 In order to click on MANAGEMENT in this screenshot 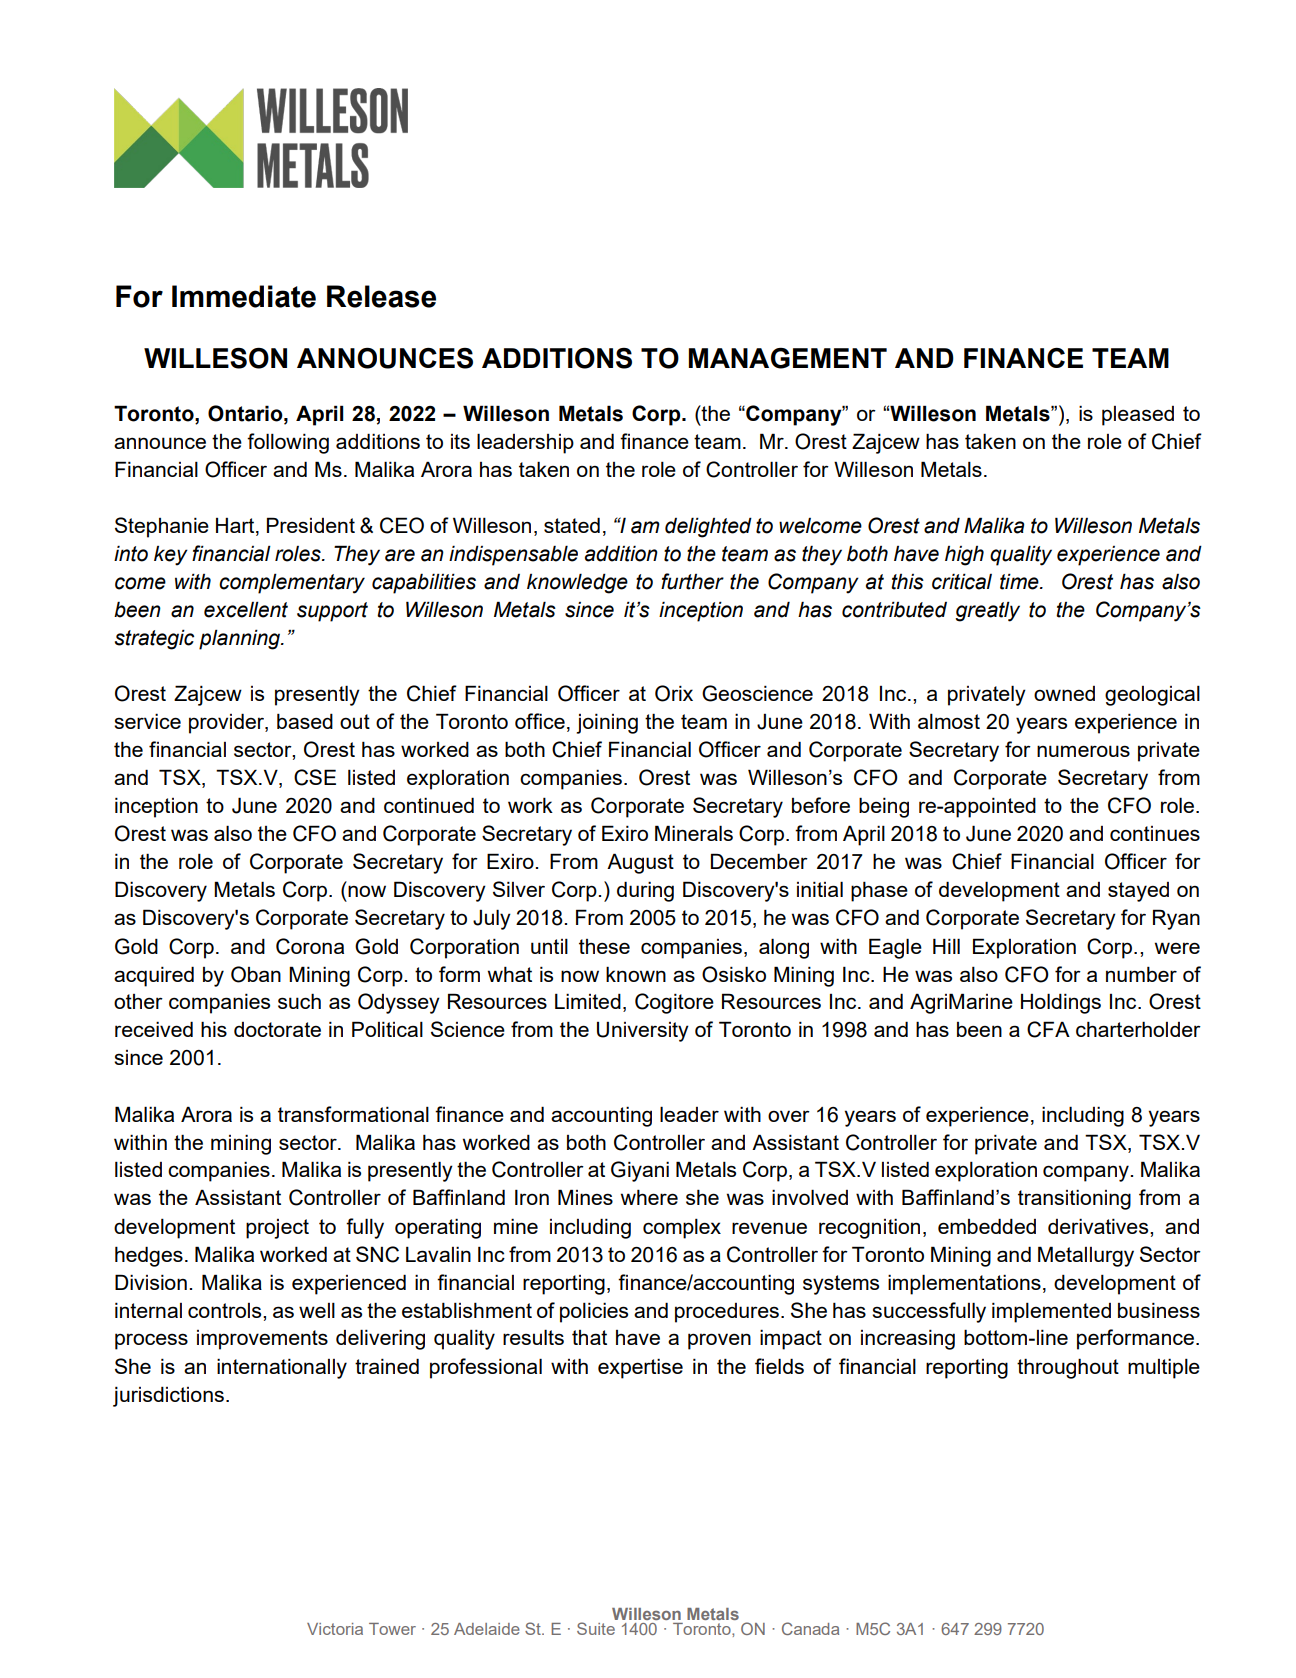, I will do `click(788, 358)`.
